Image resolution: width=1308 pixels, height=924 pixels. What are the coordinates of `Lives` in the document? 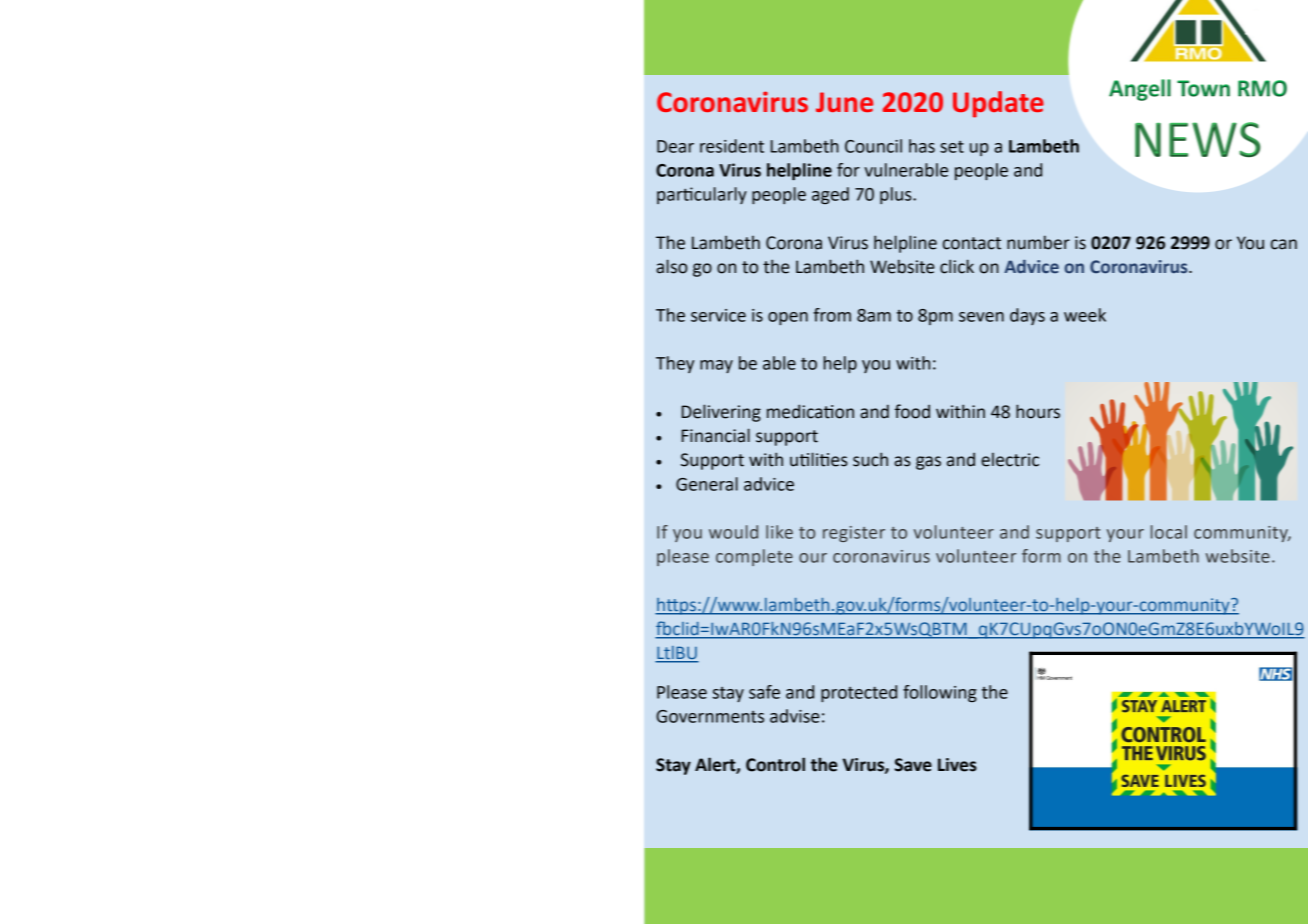 It's located at (957, 765).
